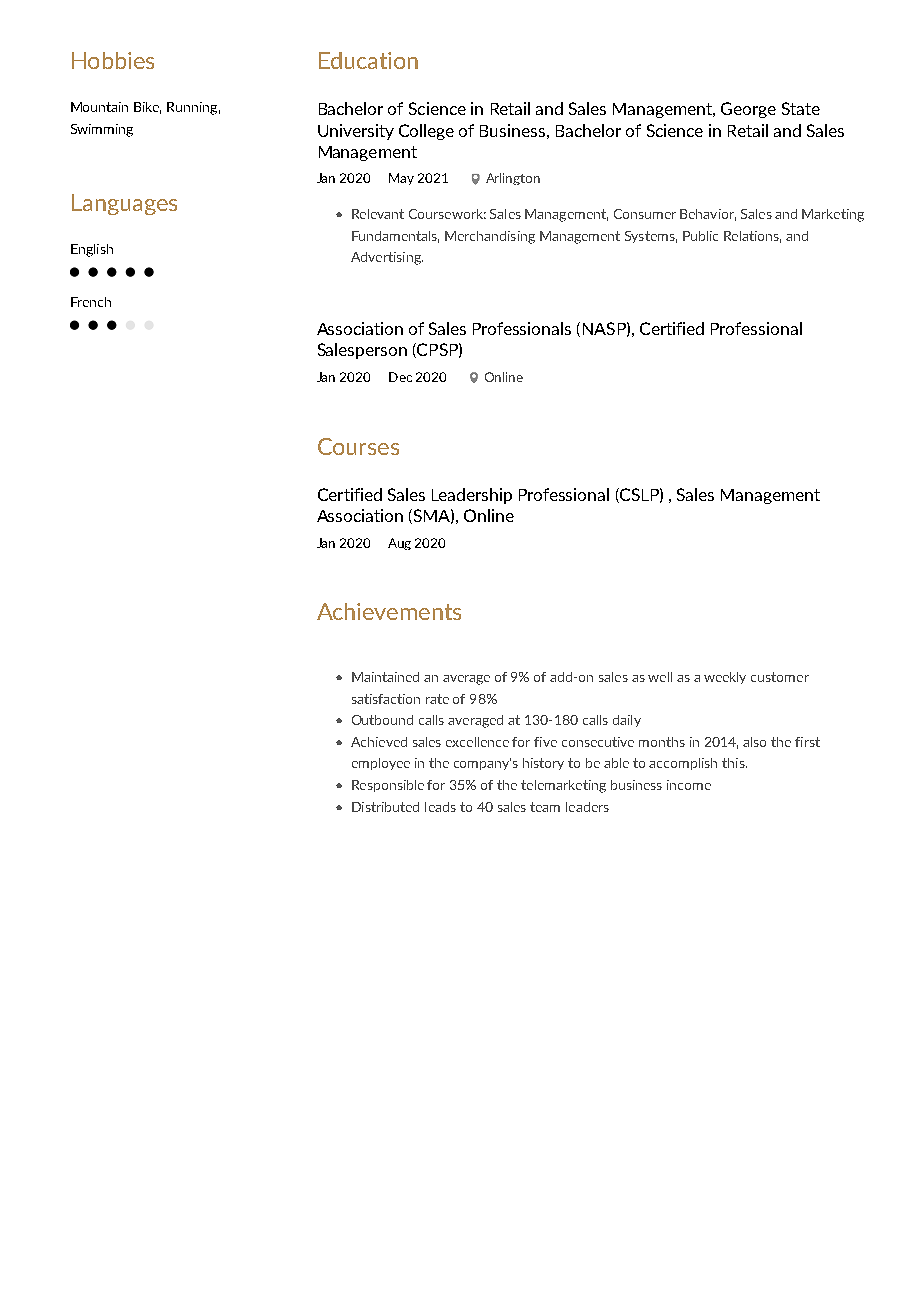 The image size is (924, 1308). I want to click on Maintained, so click(385, 677).
